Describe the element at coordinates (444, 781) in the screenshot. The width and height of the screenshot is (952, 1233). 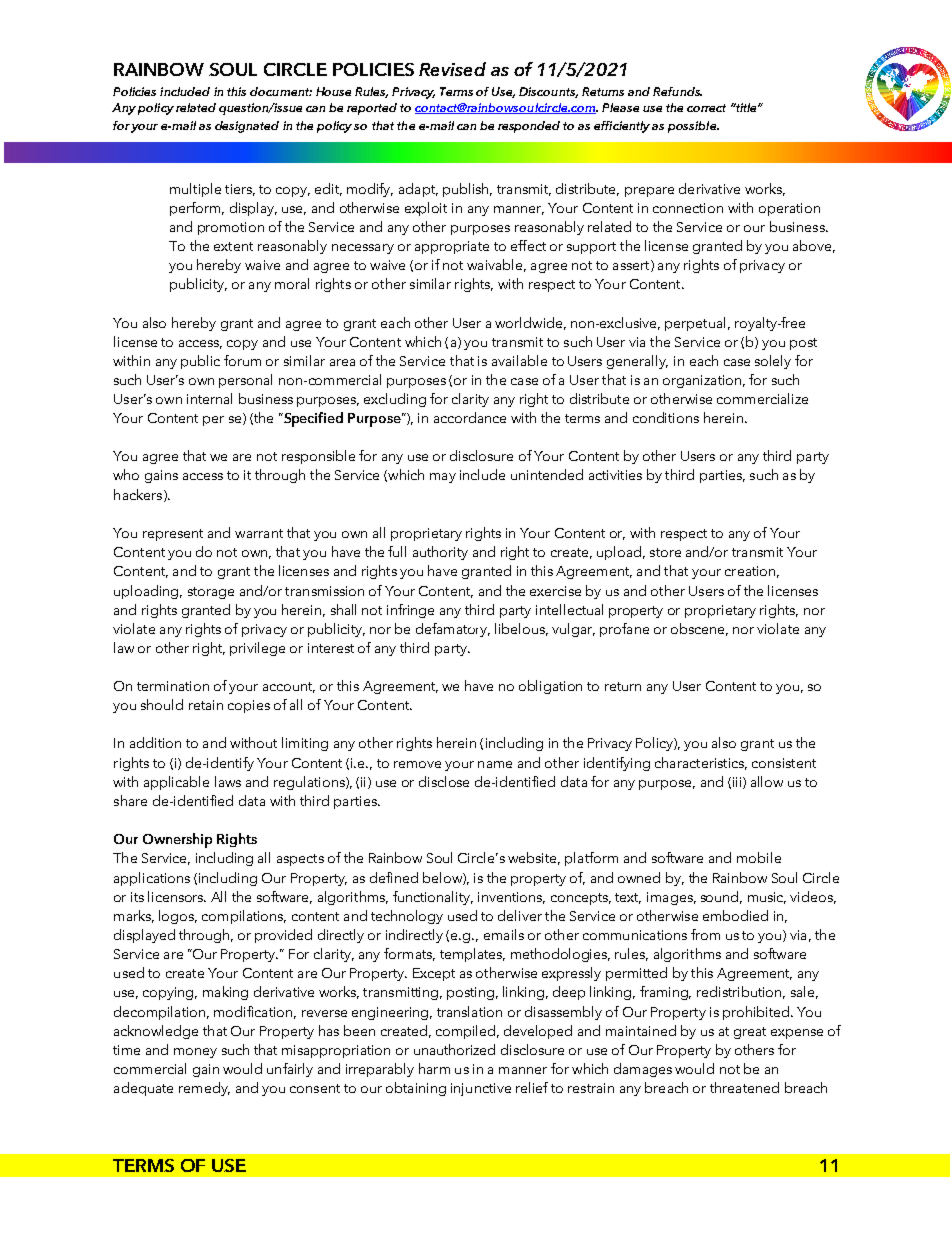
I see `disclose` at that location.
